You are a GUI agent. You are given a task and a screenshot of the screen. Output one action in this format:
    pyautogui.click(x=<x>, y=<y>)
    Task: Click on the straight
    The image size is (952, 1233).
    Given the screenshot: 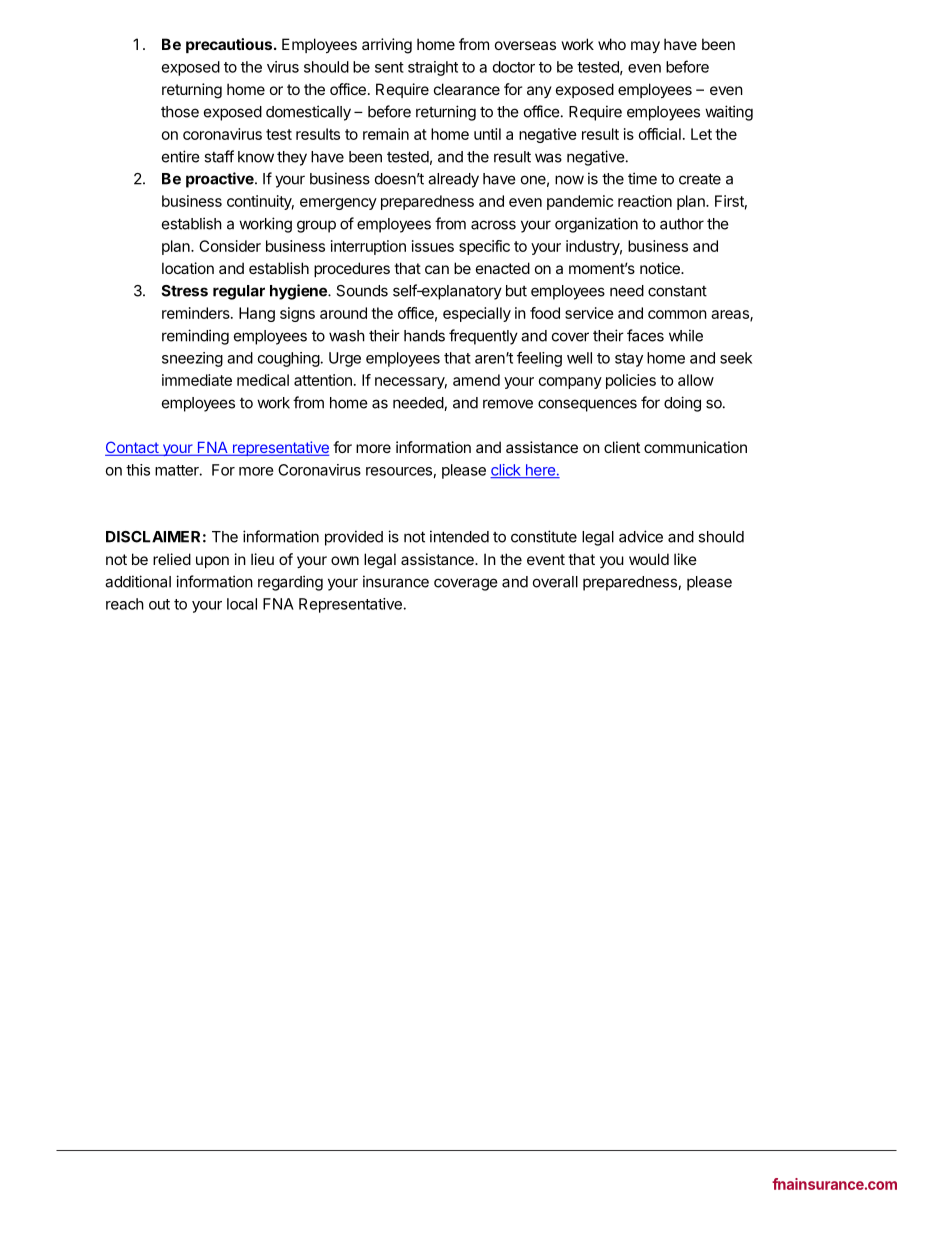 What is the action you would take?
    pyautogui.click(x=433, y=68)
